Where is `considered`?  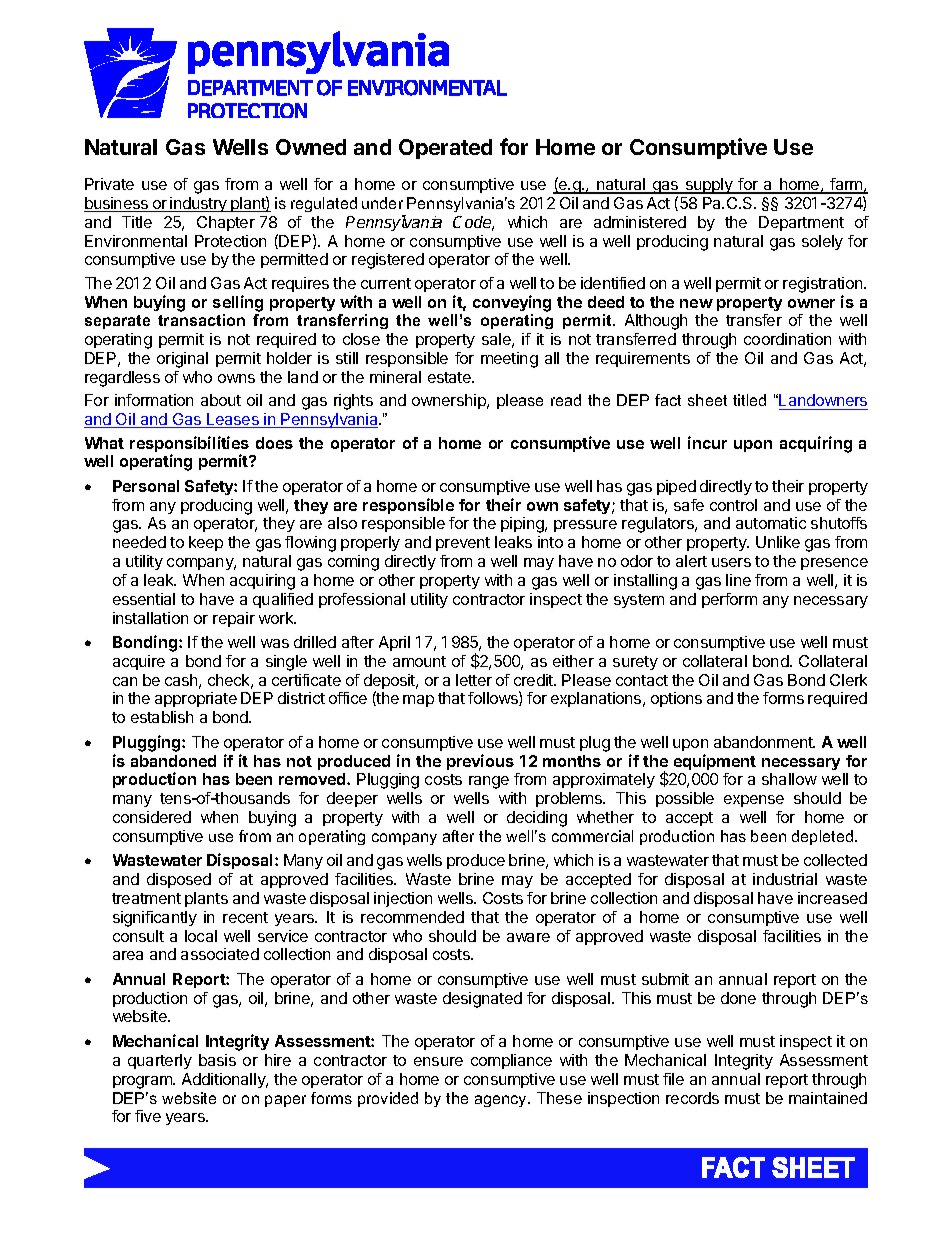 considered is located at coordinates (152, 817).
